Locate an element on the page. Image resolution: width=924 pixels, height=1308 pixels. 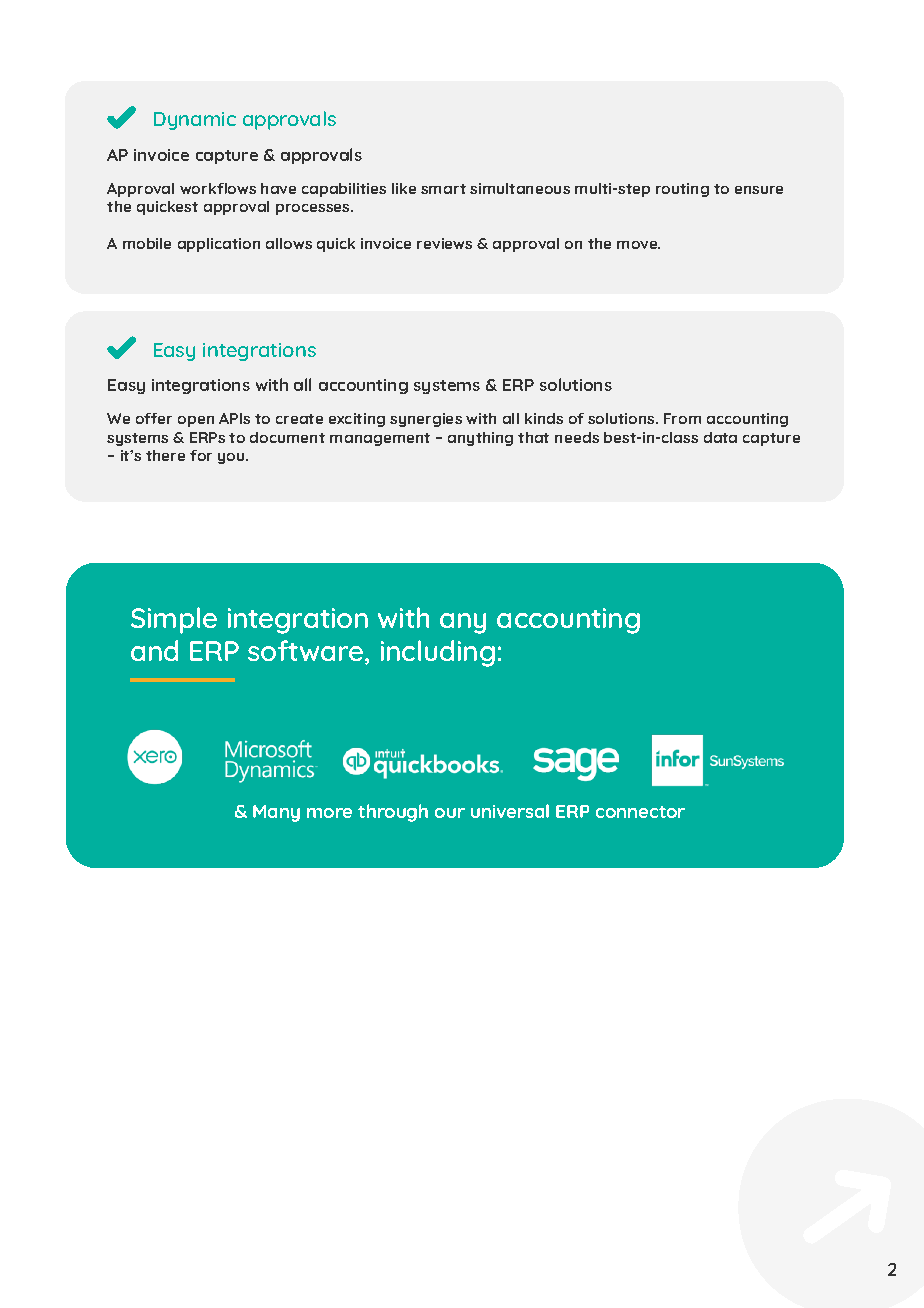
Dynamic is located at coordinates (195, 121).
